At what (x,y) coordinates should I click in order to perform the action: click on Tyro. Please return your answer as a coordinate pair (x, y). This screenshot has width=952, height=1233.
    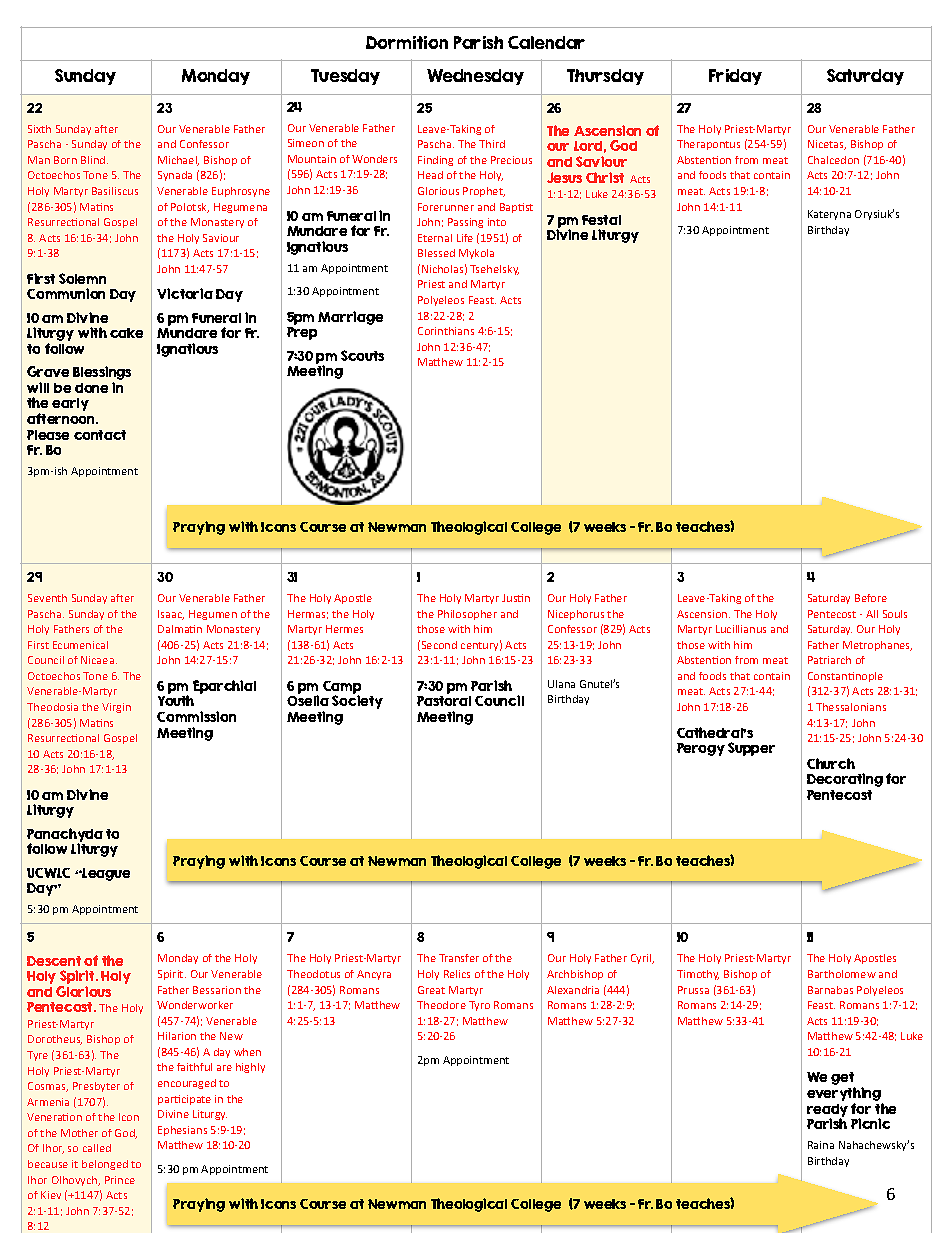
    Looking at the image, I should click on (479, 1006).
